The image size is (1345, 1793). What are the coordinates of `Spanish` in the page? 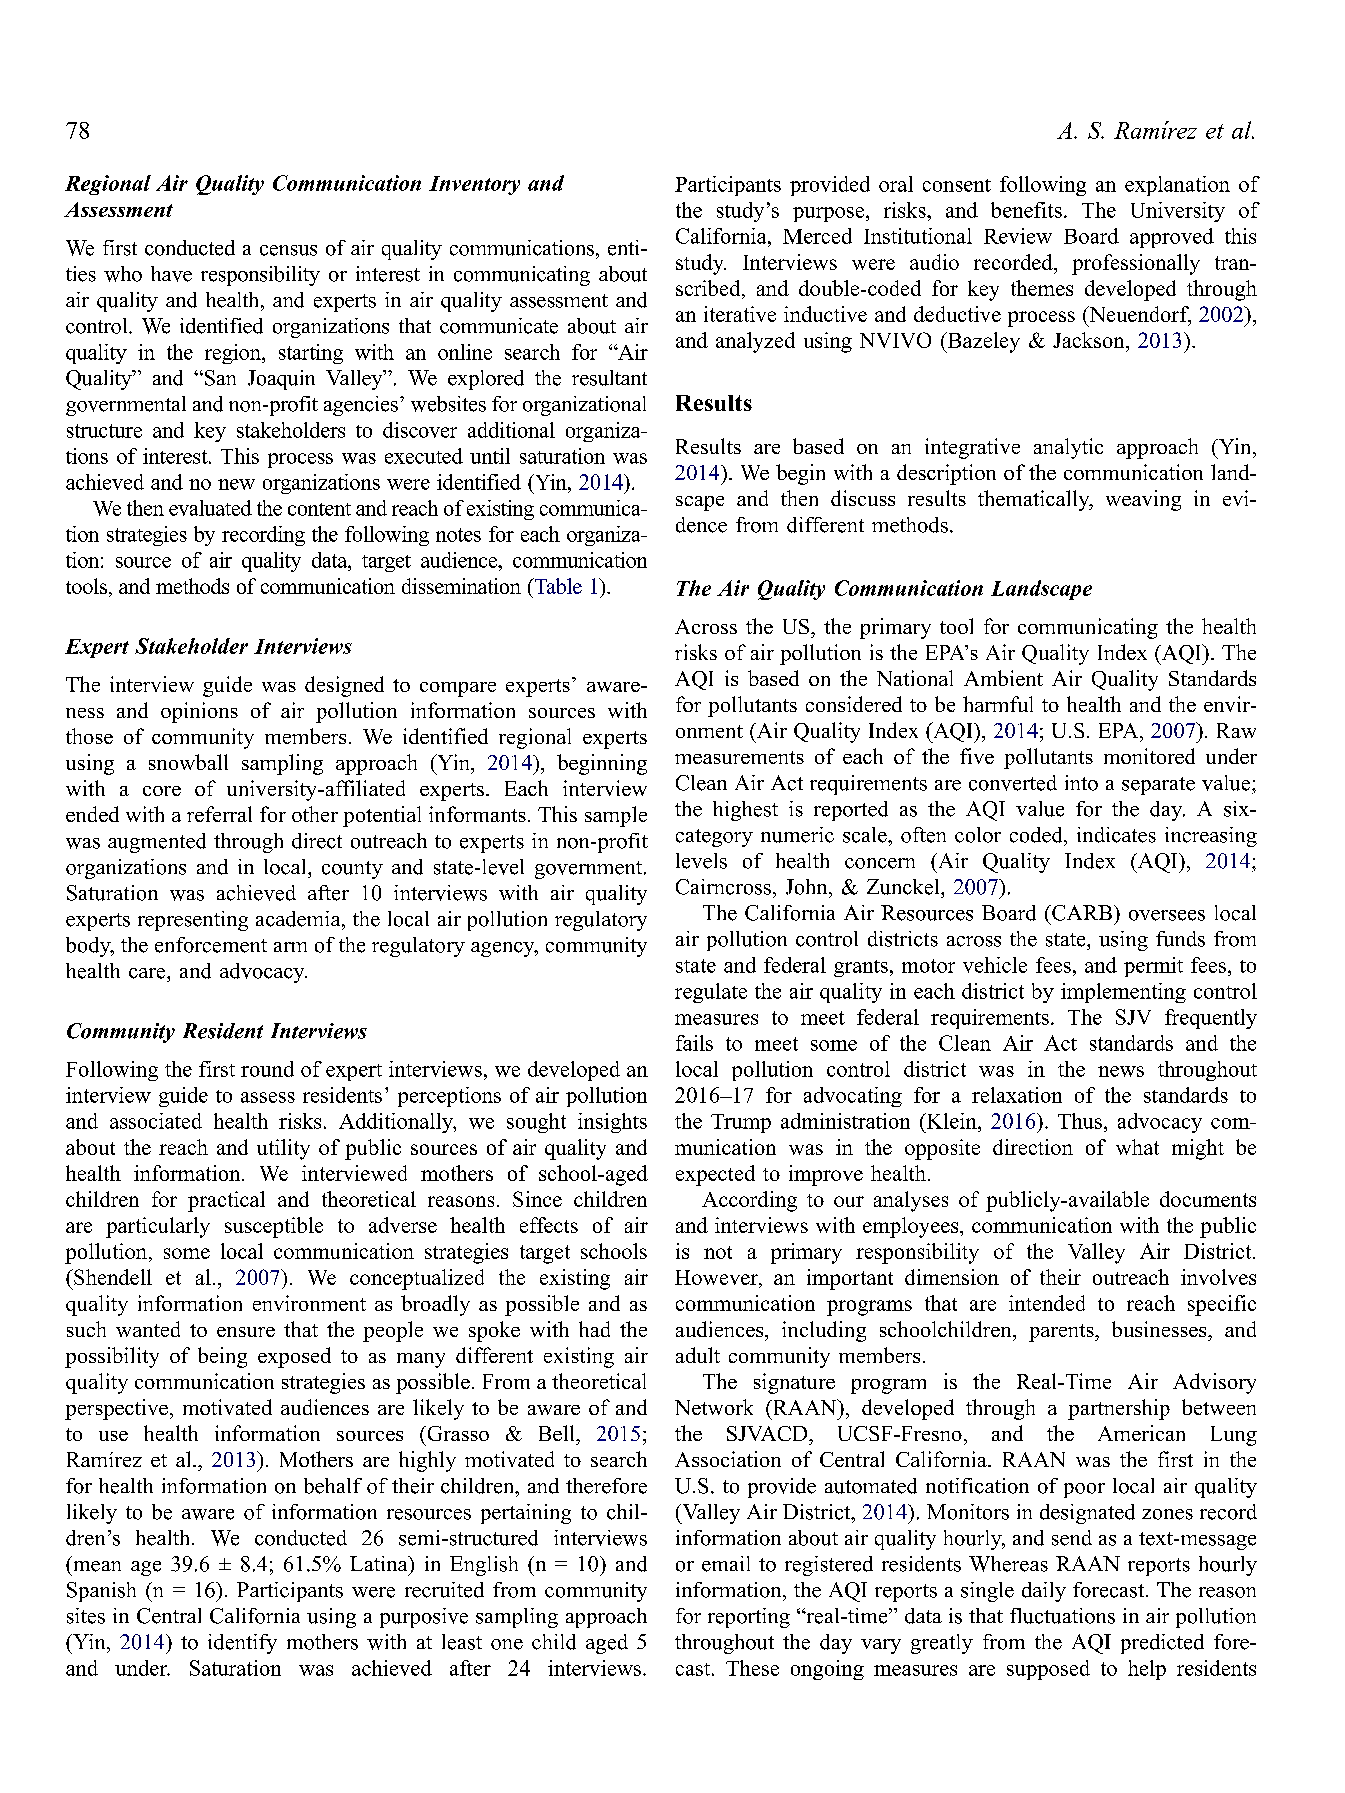 It's located at (101, 1592).
